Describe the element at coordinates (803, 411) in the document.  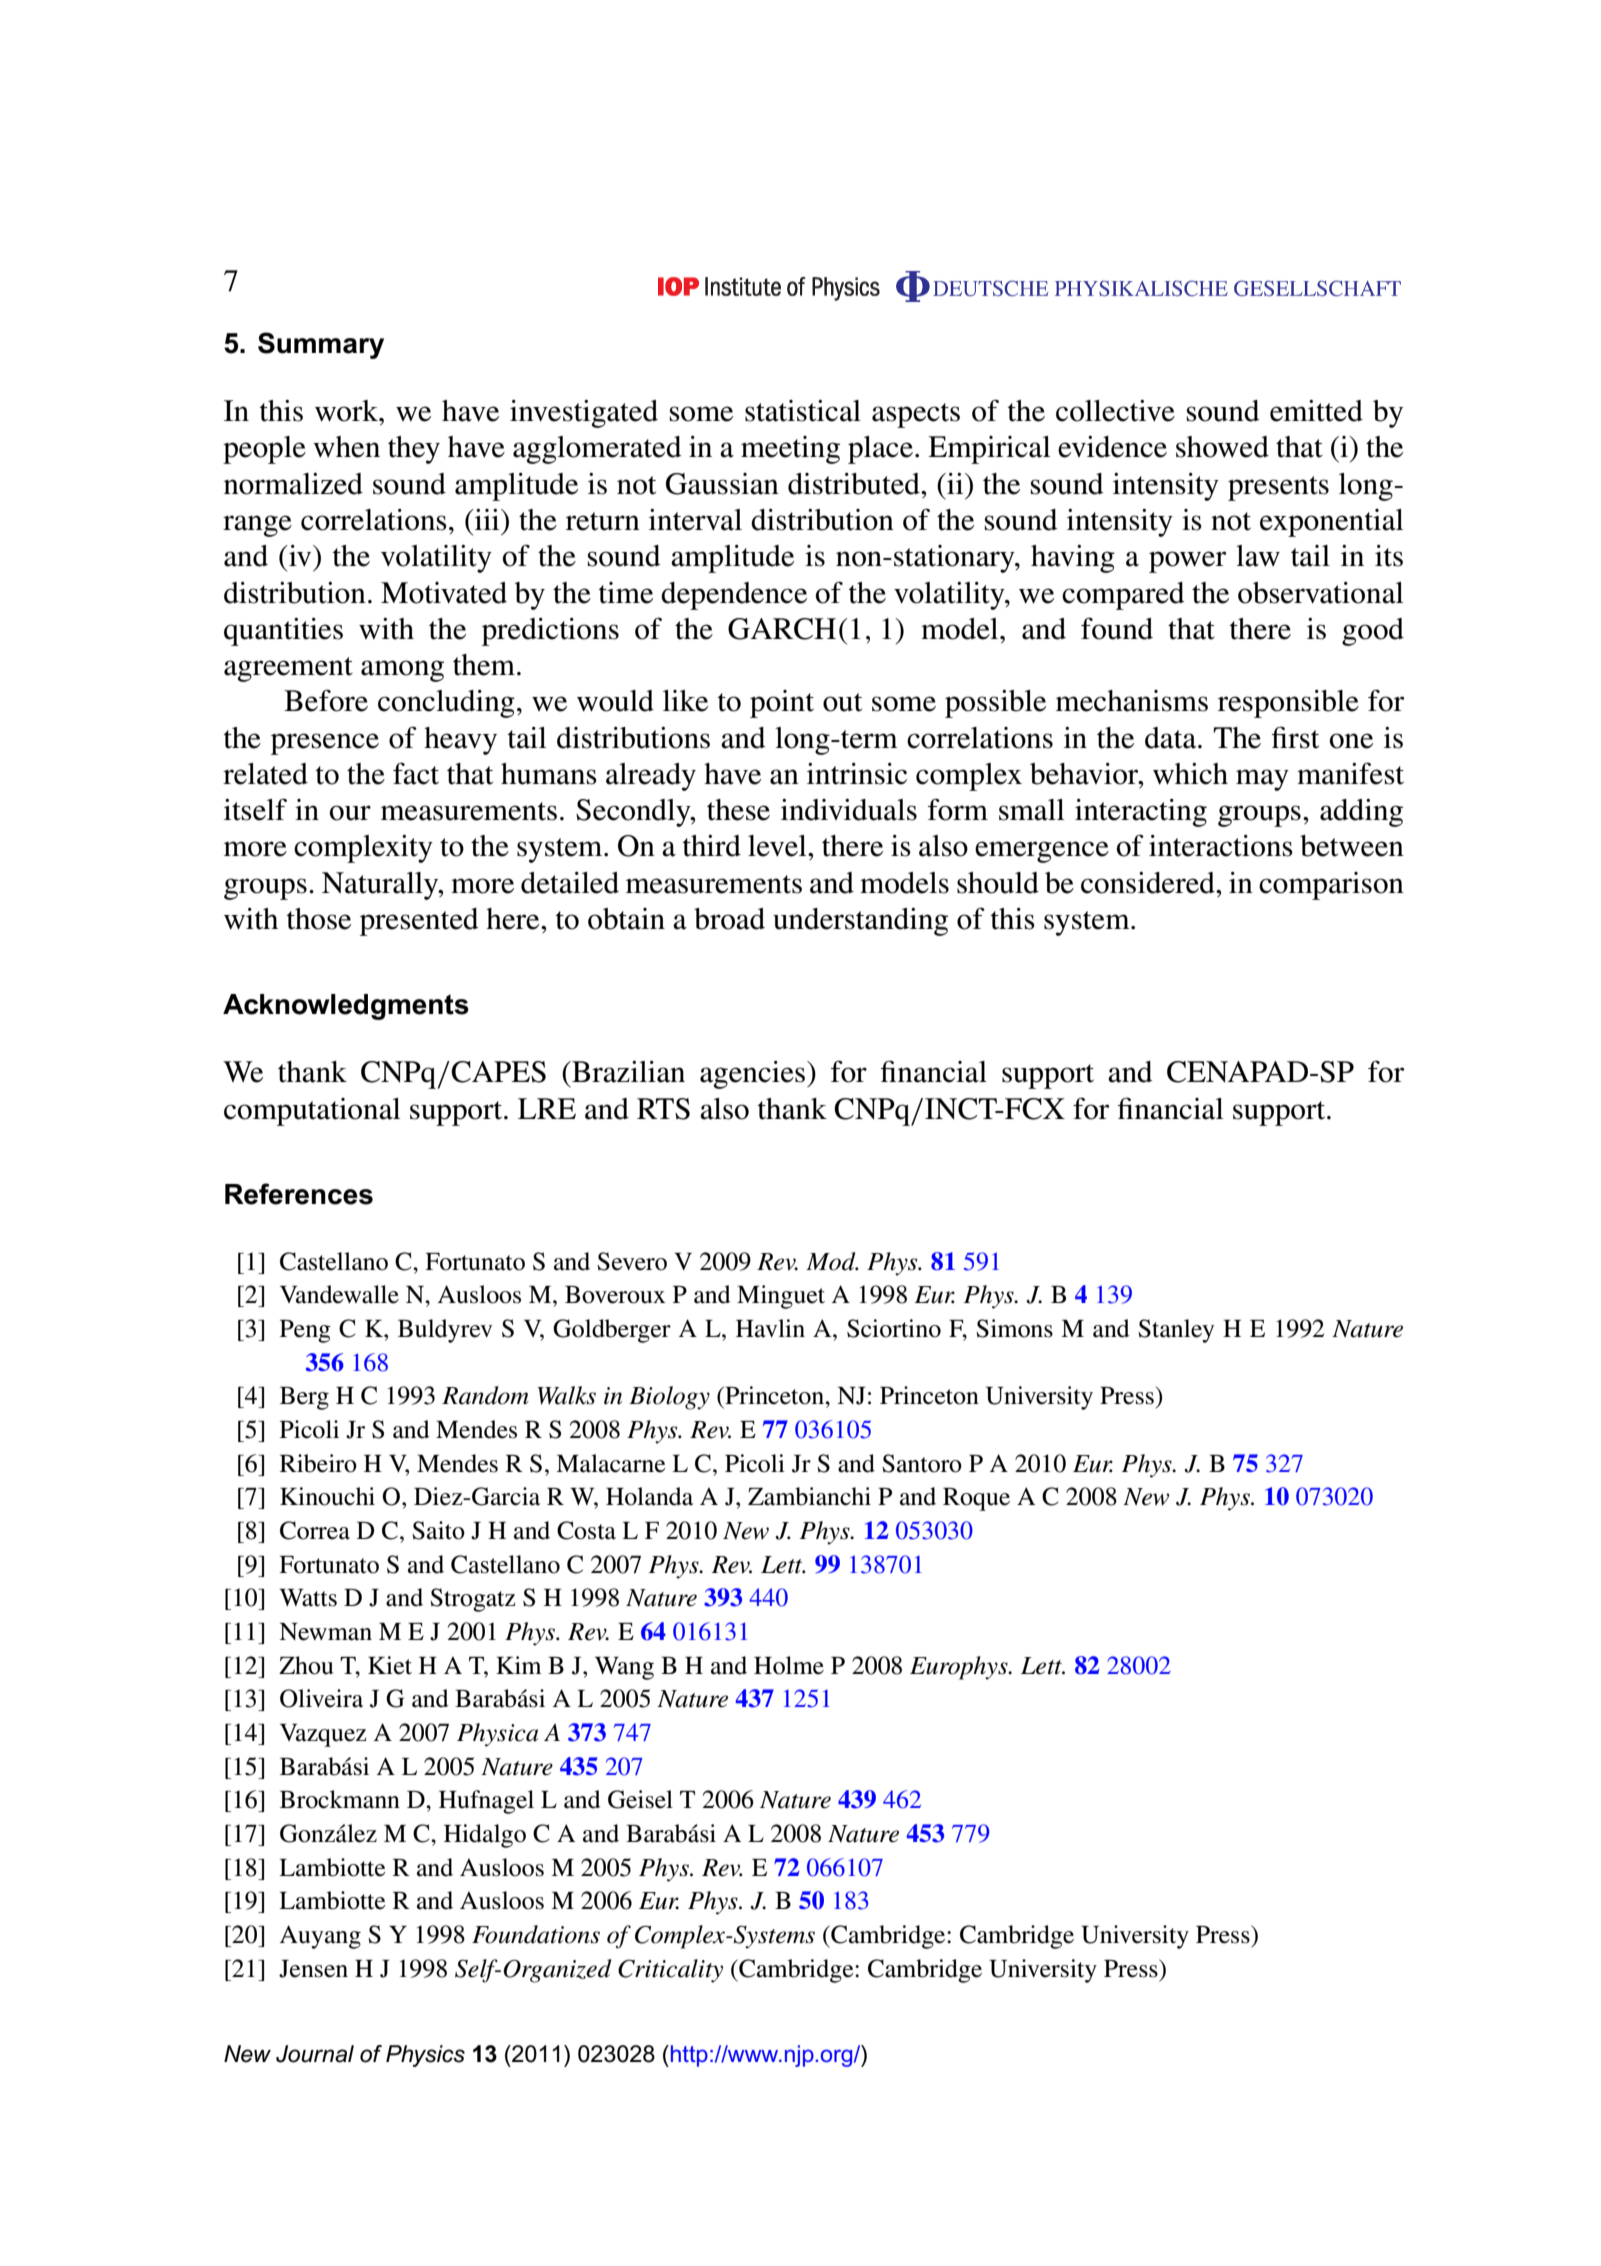
I see `statistical` at that location.
